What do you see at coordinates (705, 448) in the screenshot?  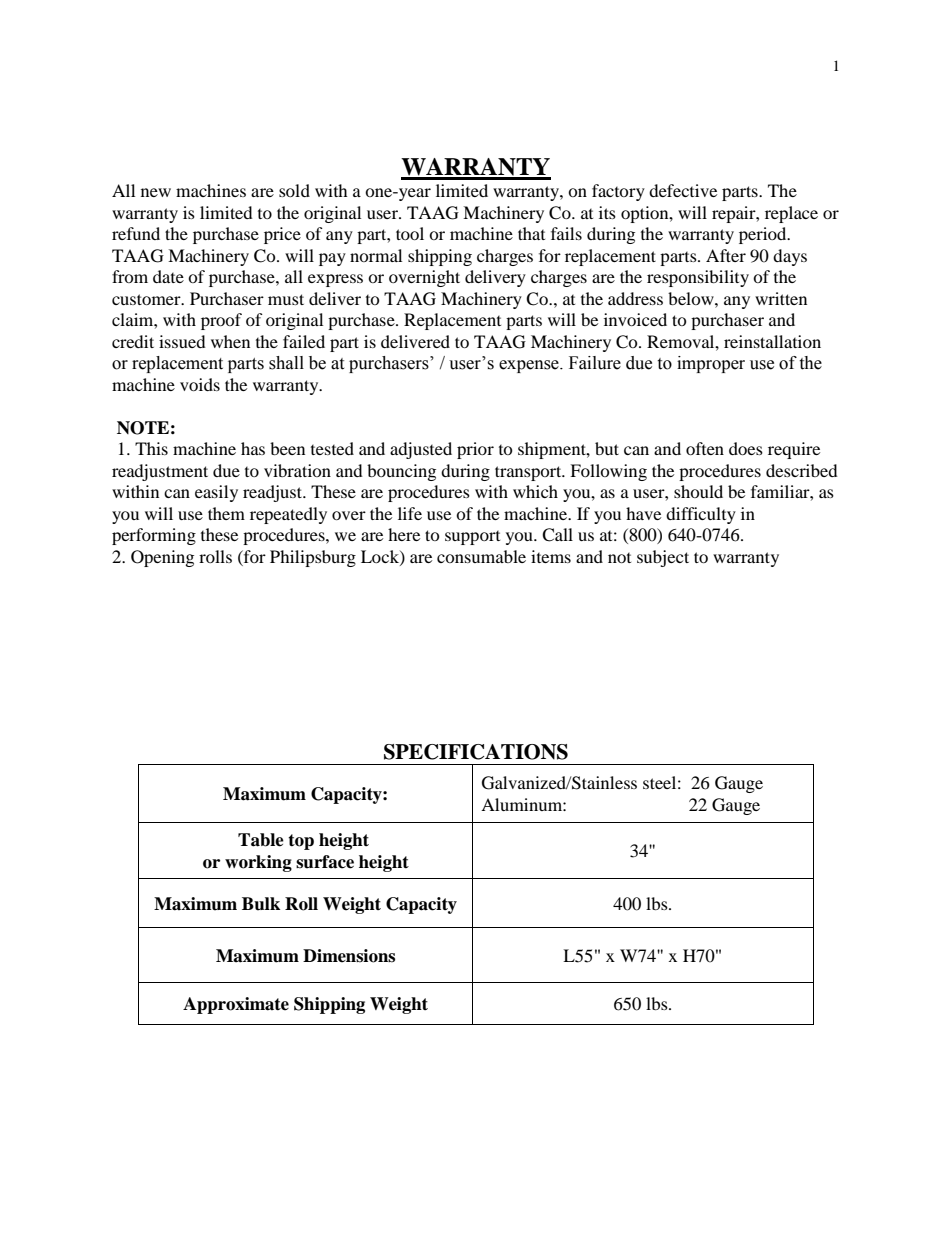 I see `often` at bounding box center [705, 448].
